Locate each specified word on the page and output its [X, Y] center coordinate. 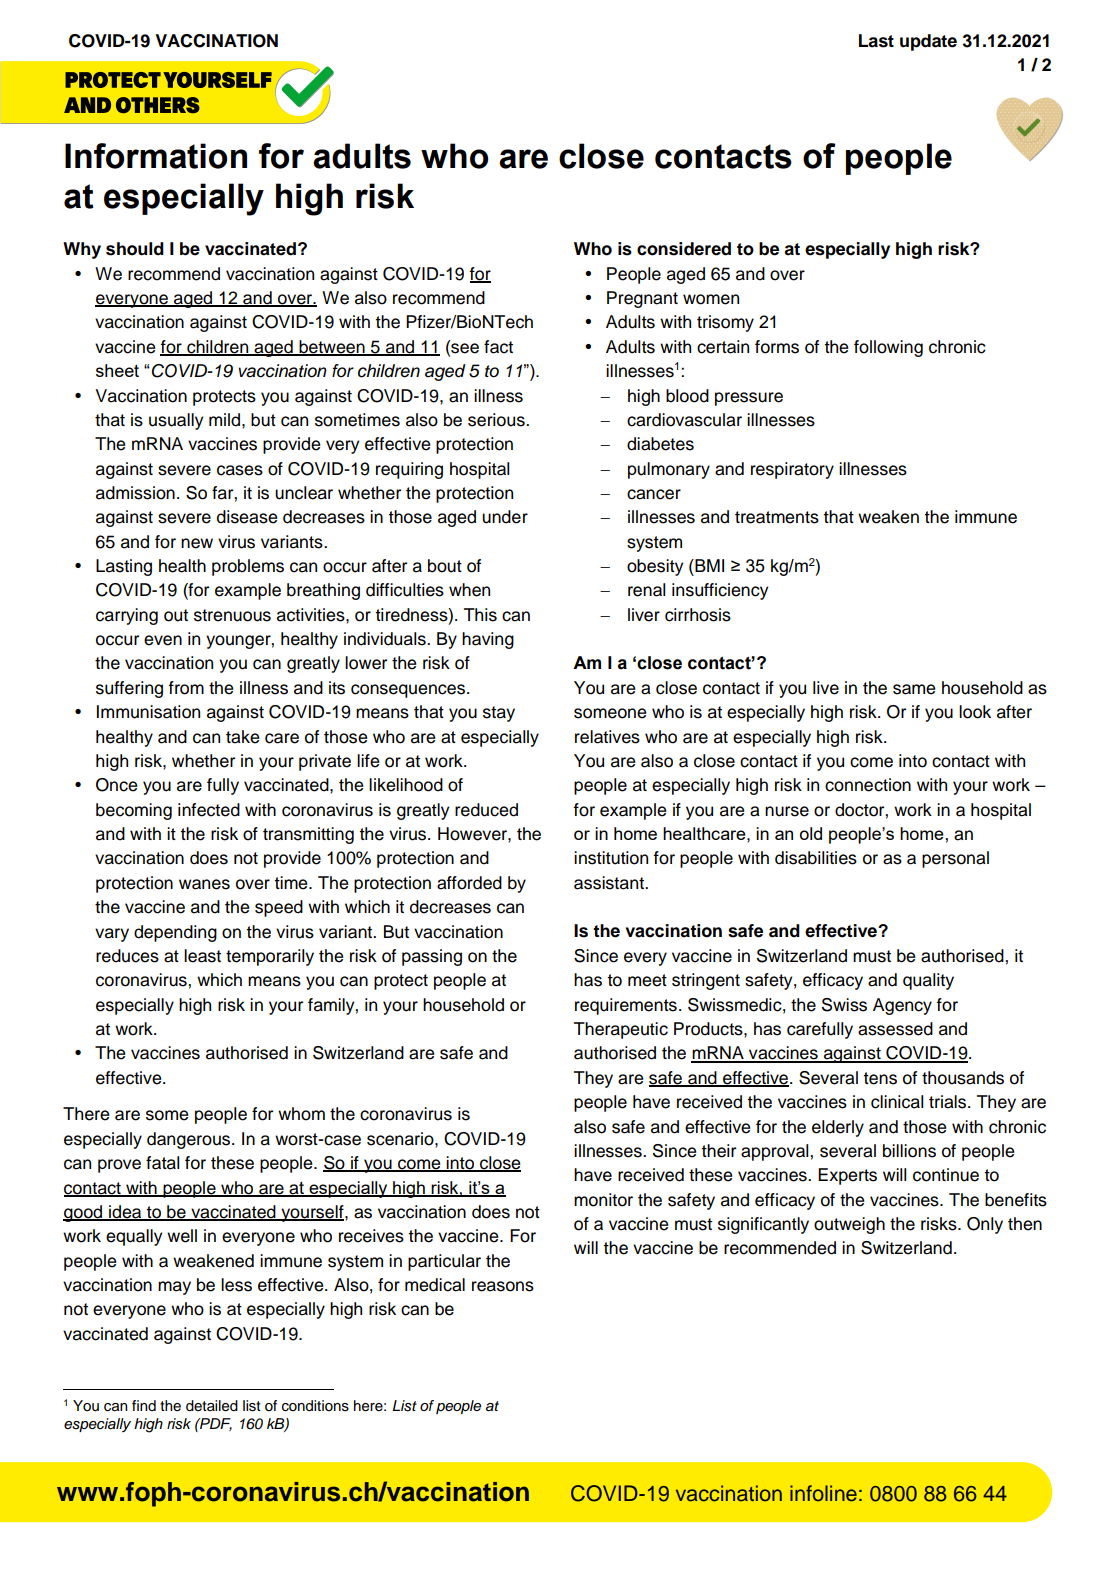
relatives [607, 737]
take [242, 737]
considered [684, 249]
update [928, 42]
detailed [212, 1406]
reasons [503, 1286]
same [914, 689]
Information [156, 156]
